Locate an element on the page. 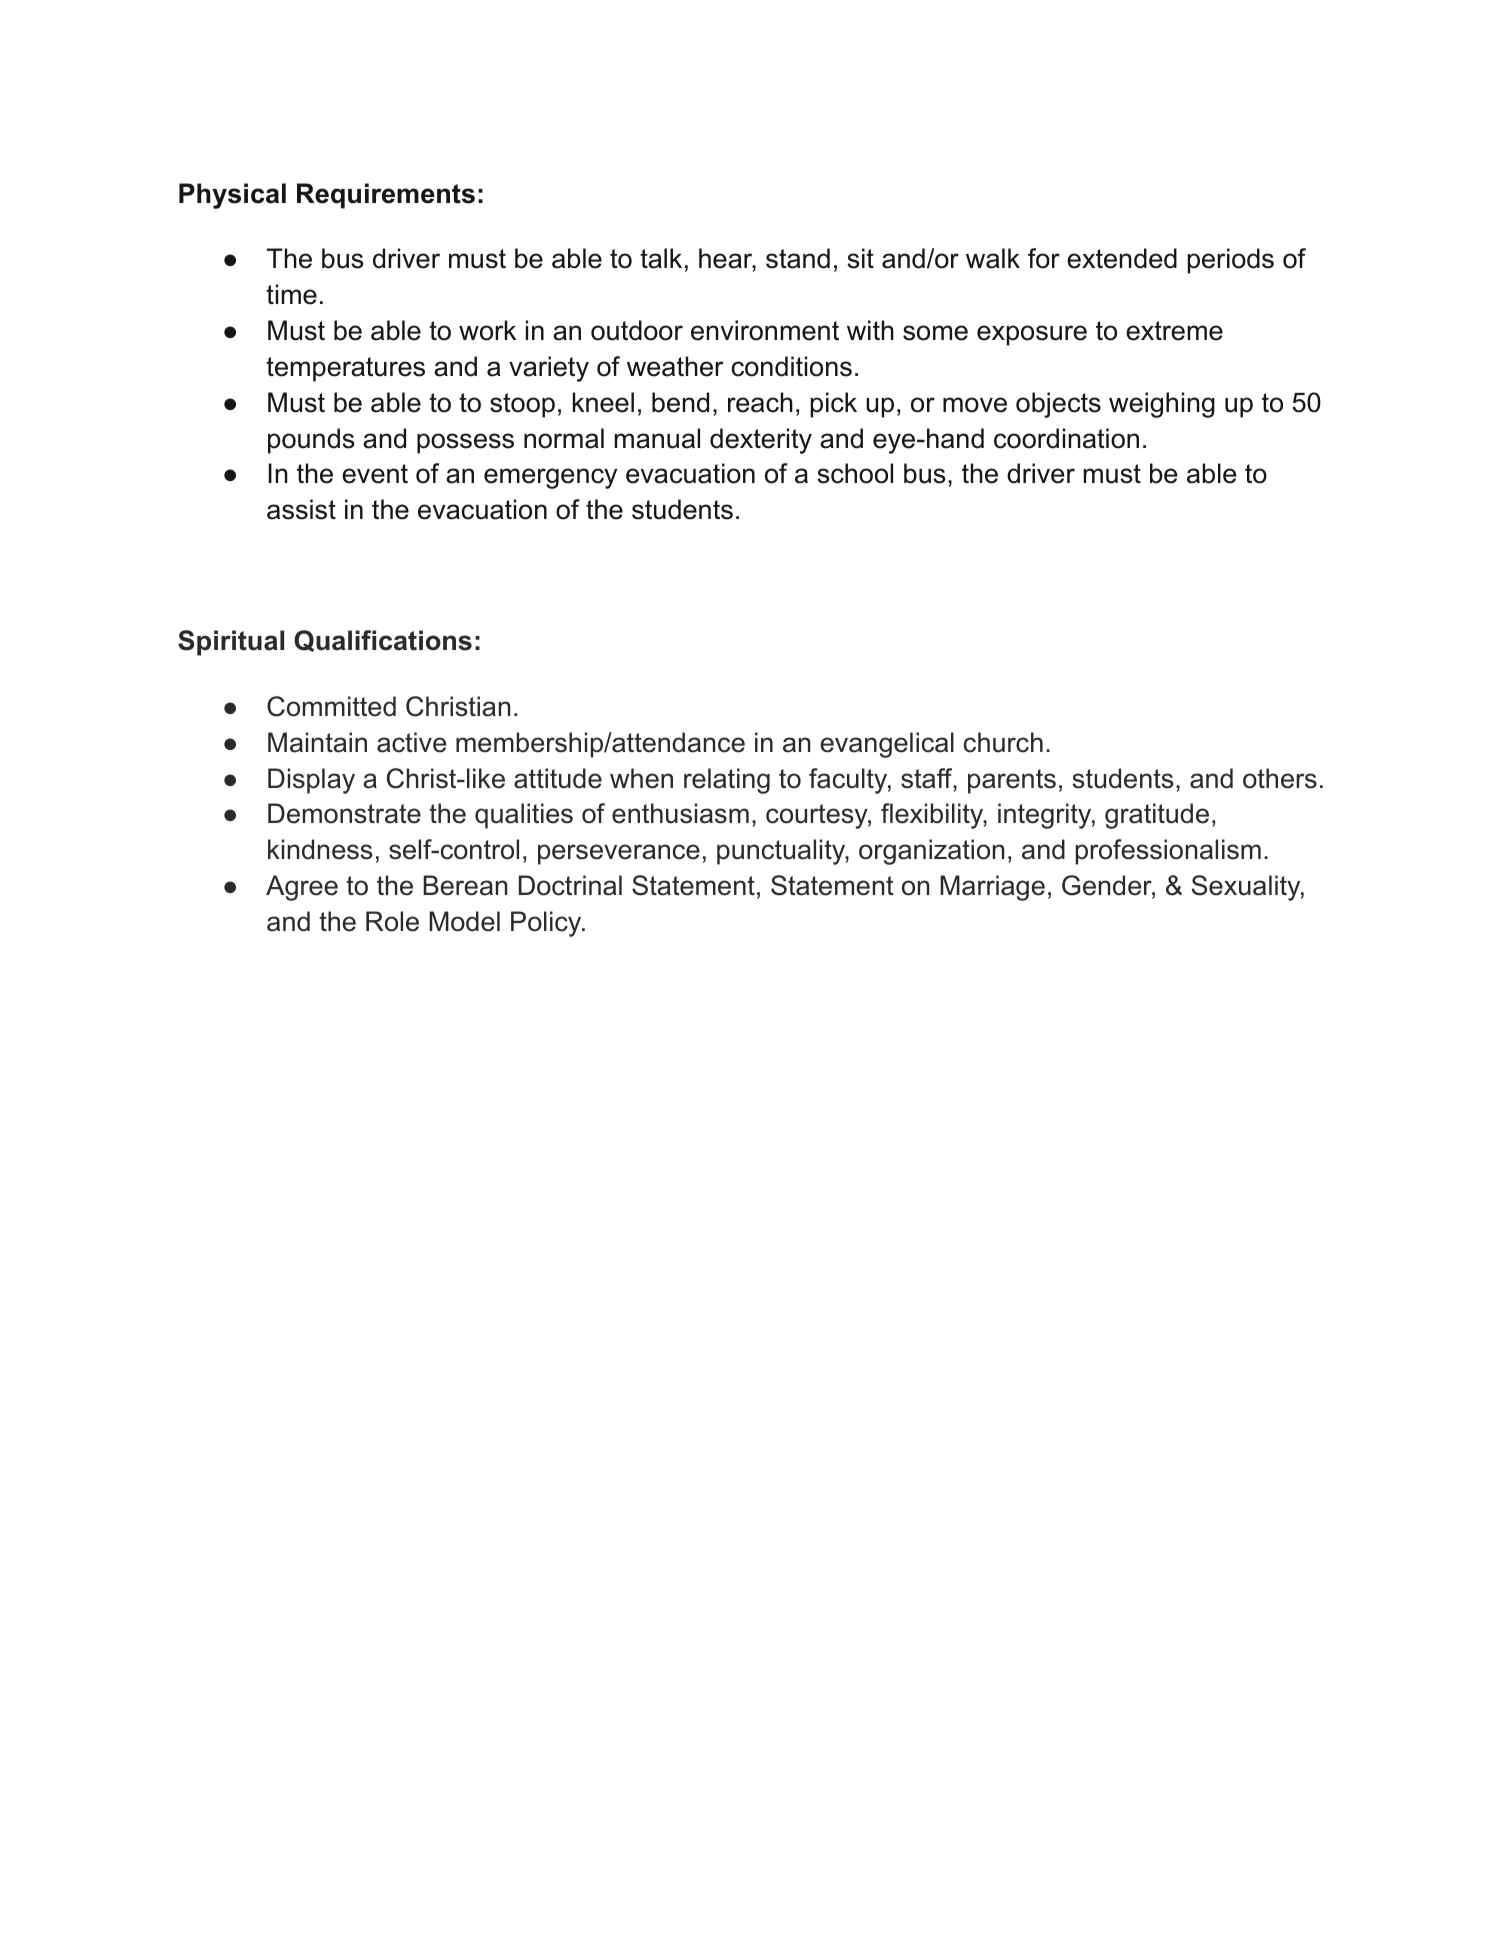 The image size is (1510, 1954). school is located at coordinates (855, 473).
